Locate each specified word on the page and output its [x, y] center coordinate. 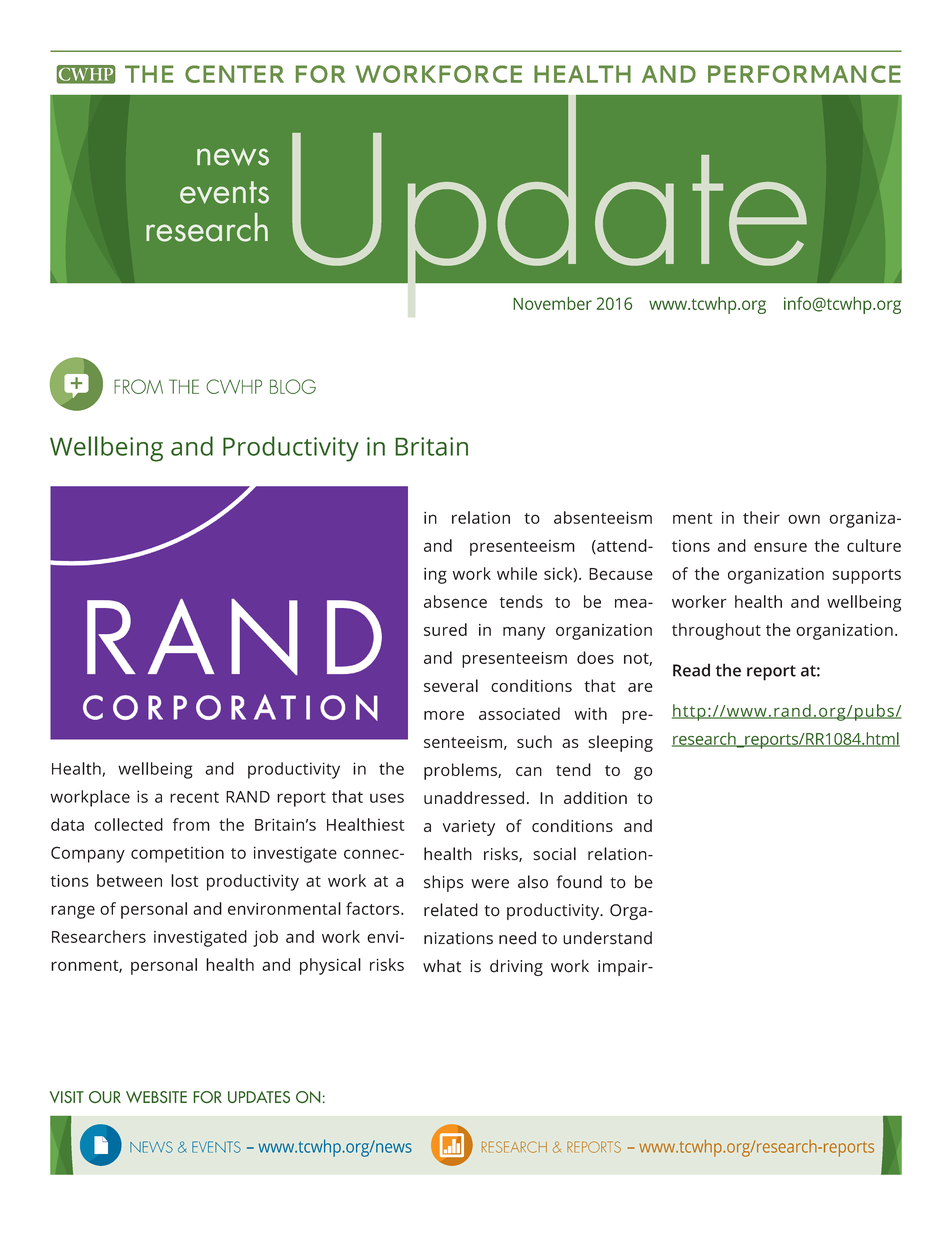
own [804, 519]
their [761, 517]
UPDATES [259, 1097]
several [451, 685]
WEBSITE [156, 1097]
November [552, 303]
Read [691, 670]
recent [194, 797]
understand [607, 938]
